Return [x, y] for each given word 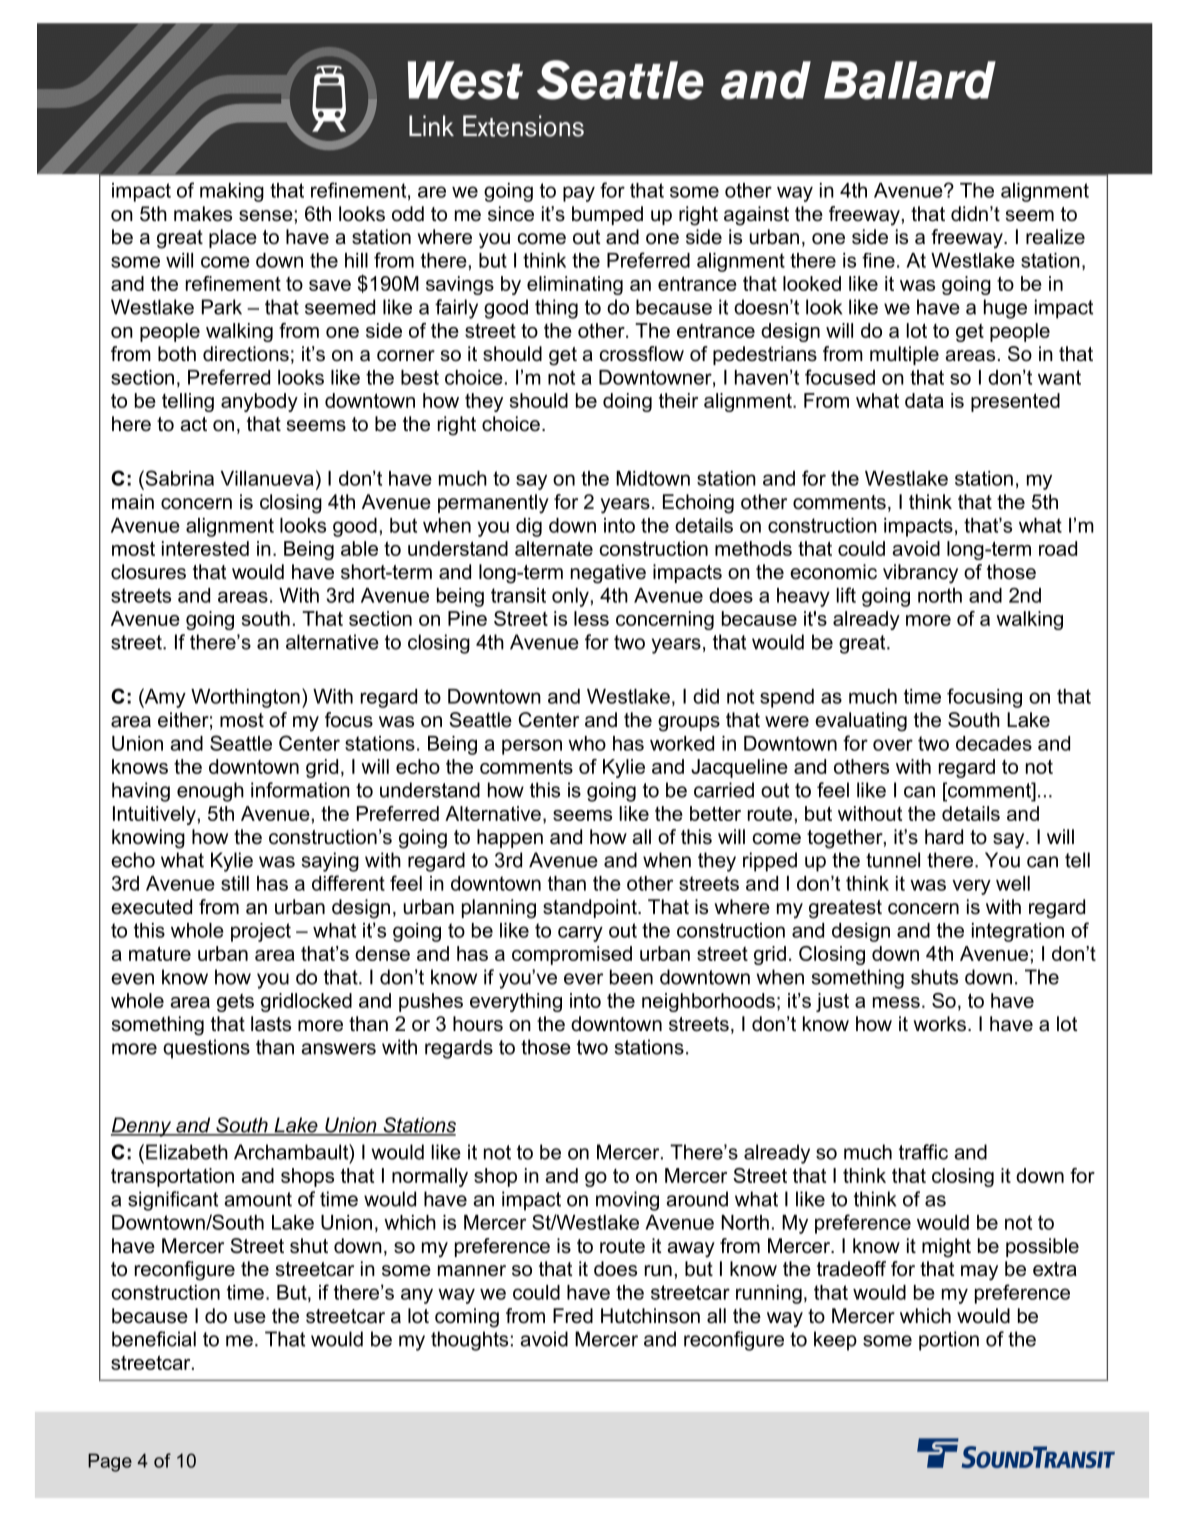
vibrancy [920, 574]
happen [510, 838]
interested [205, 548]
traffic [923, 1152]
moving [627, 1201]
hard [944, 837]
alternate [554, 548]
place [233, 238]
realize [1055, 237]
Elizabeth [187, 1152]
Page [110, 1462]
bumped [607, 215]
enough [210, 792]
